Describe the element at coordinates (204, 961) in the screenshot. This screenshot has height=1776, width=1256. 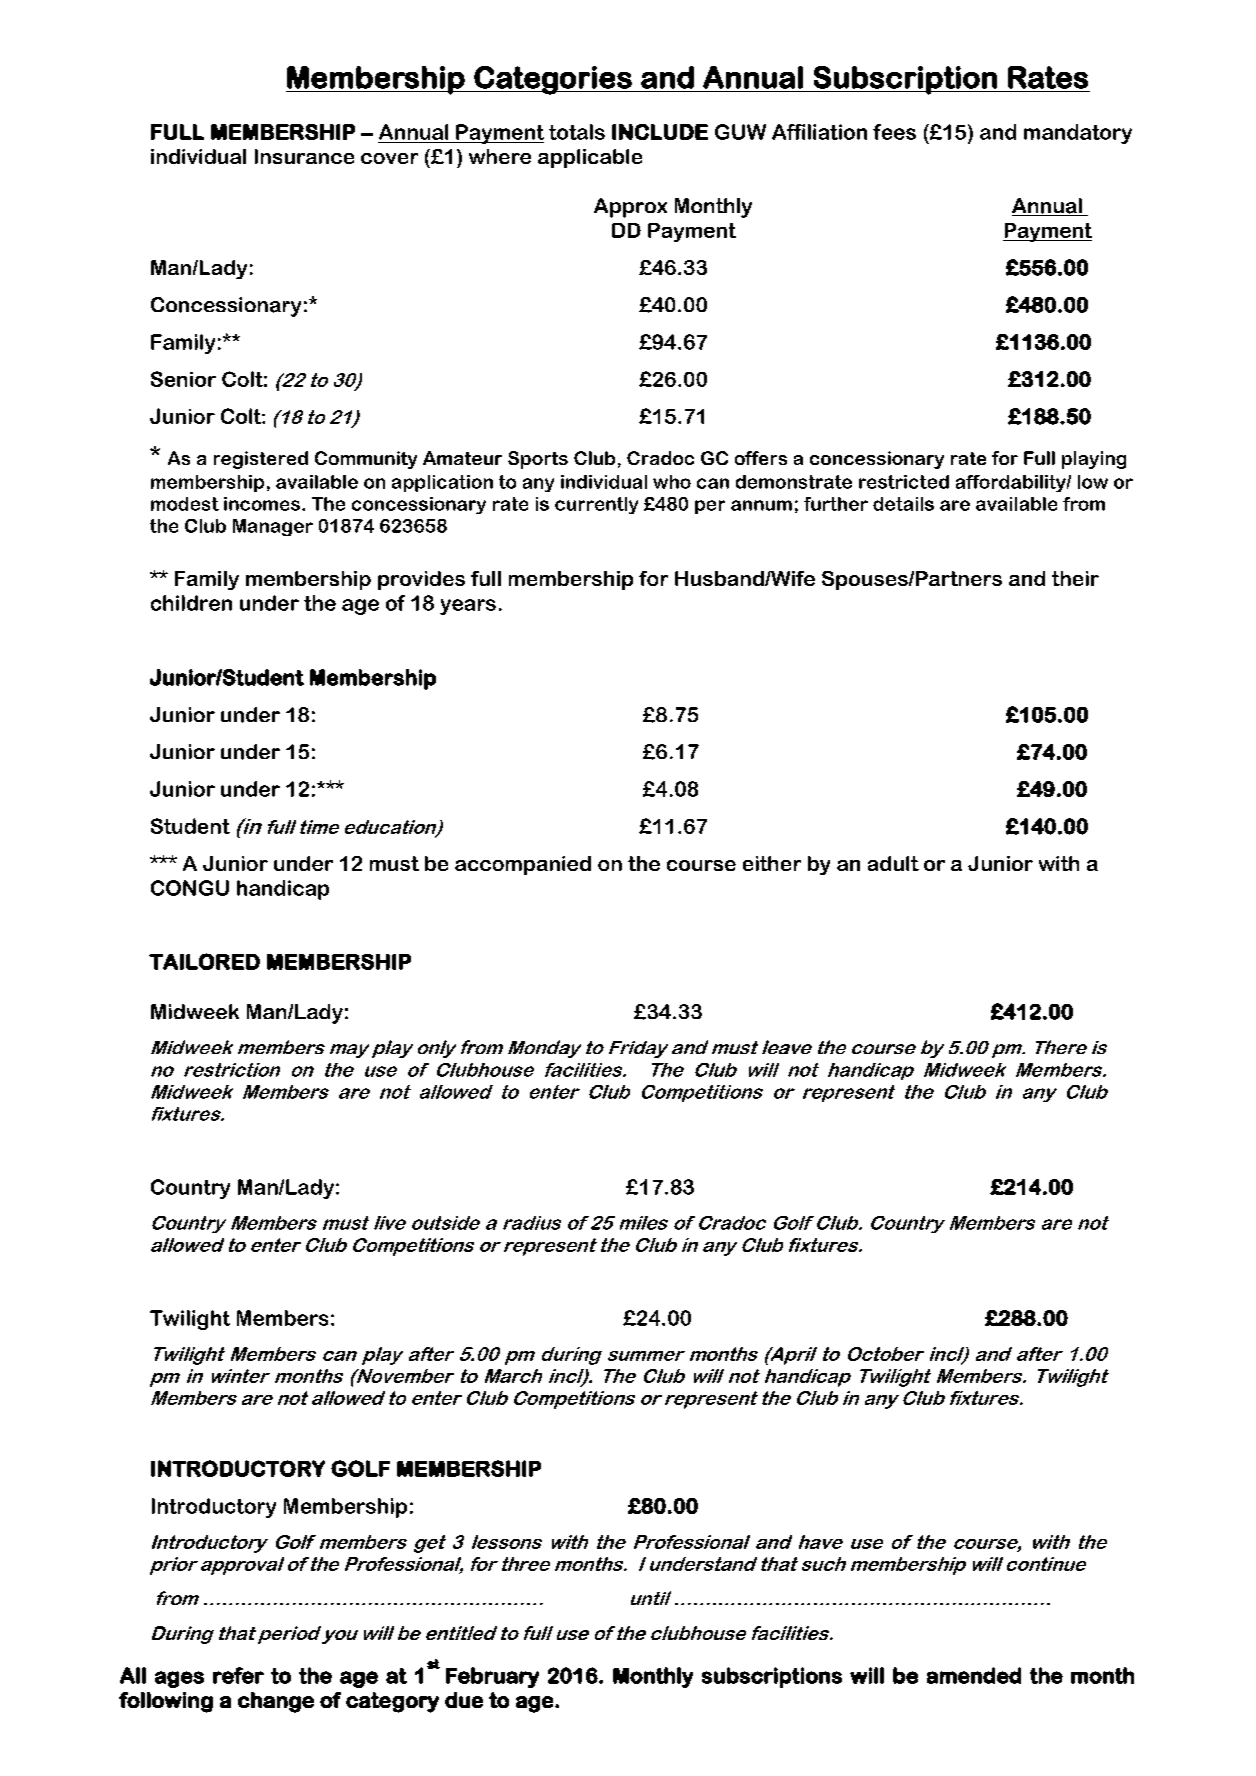
I see `TAILORED` at that location.
